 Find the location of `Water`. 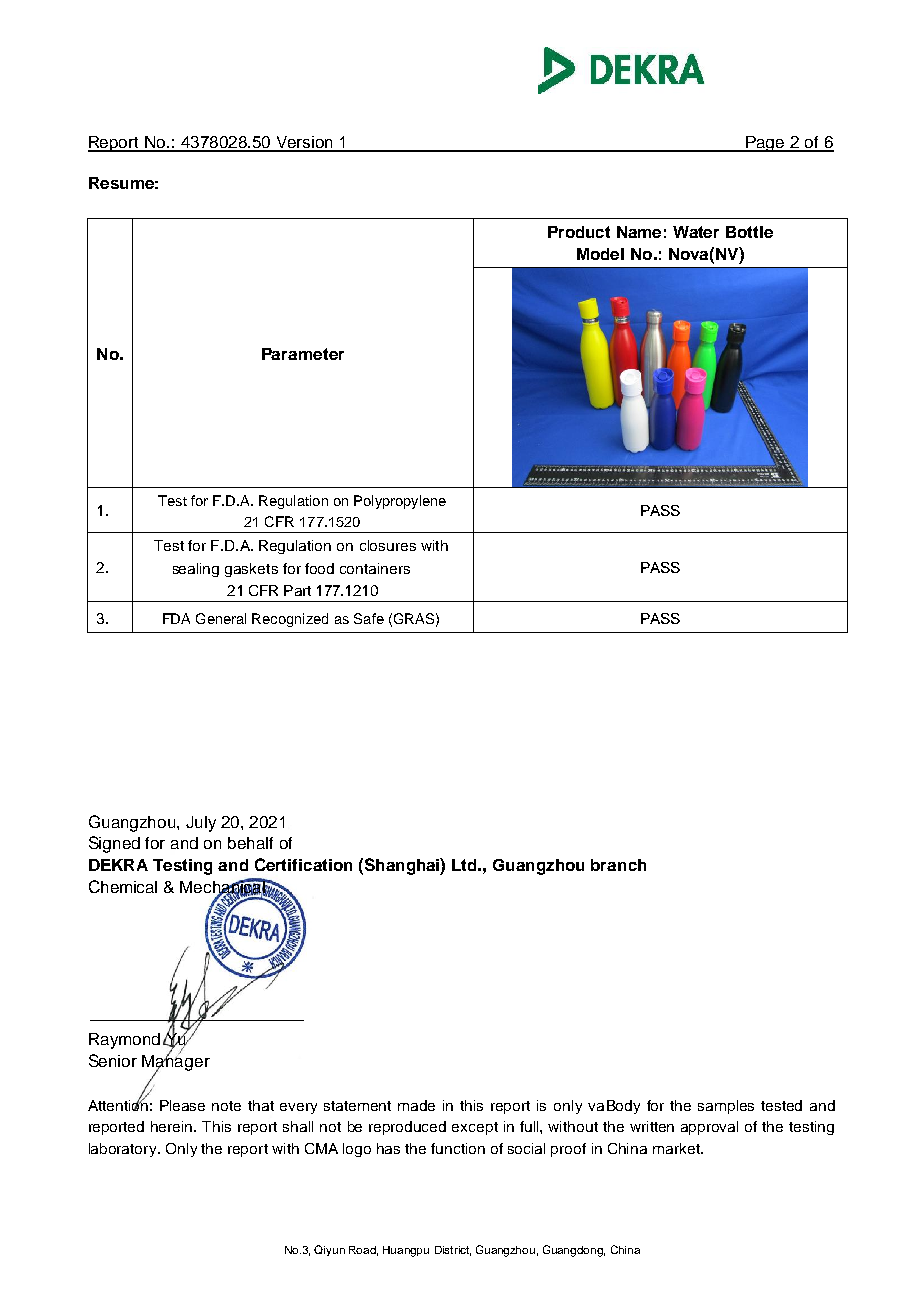

Water is located at coordinates (696, 232).
